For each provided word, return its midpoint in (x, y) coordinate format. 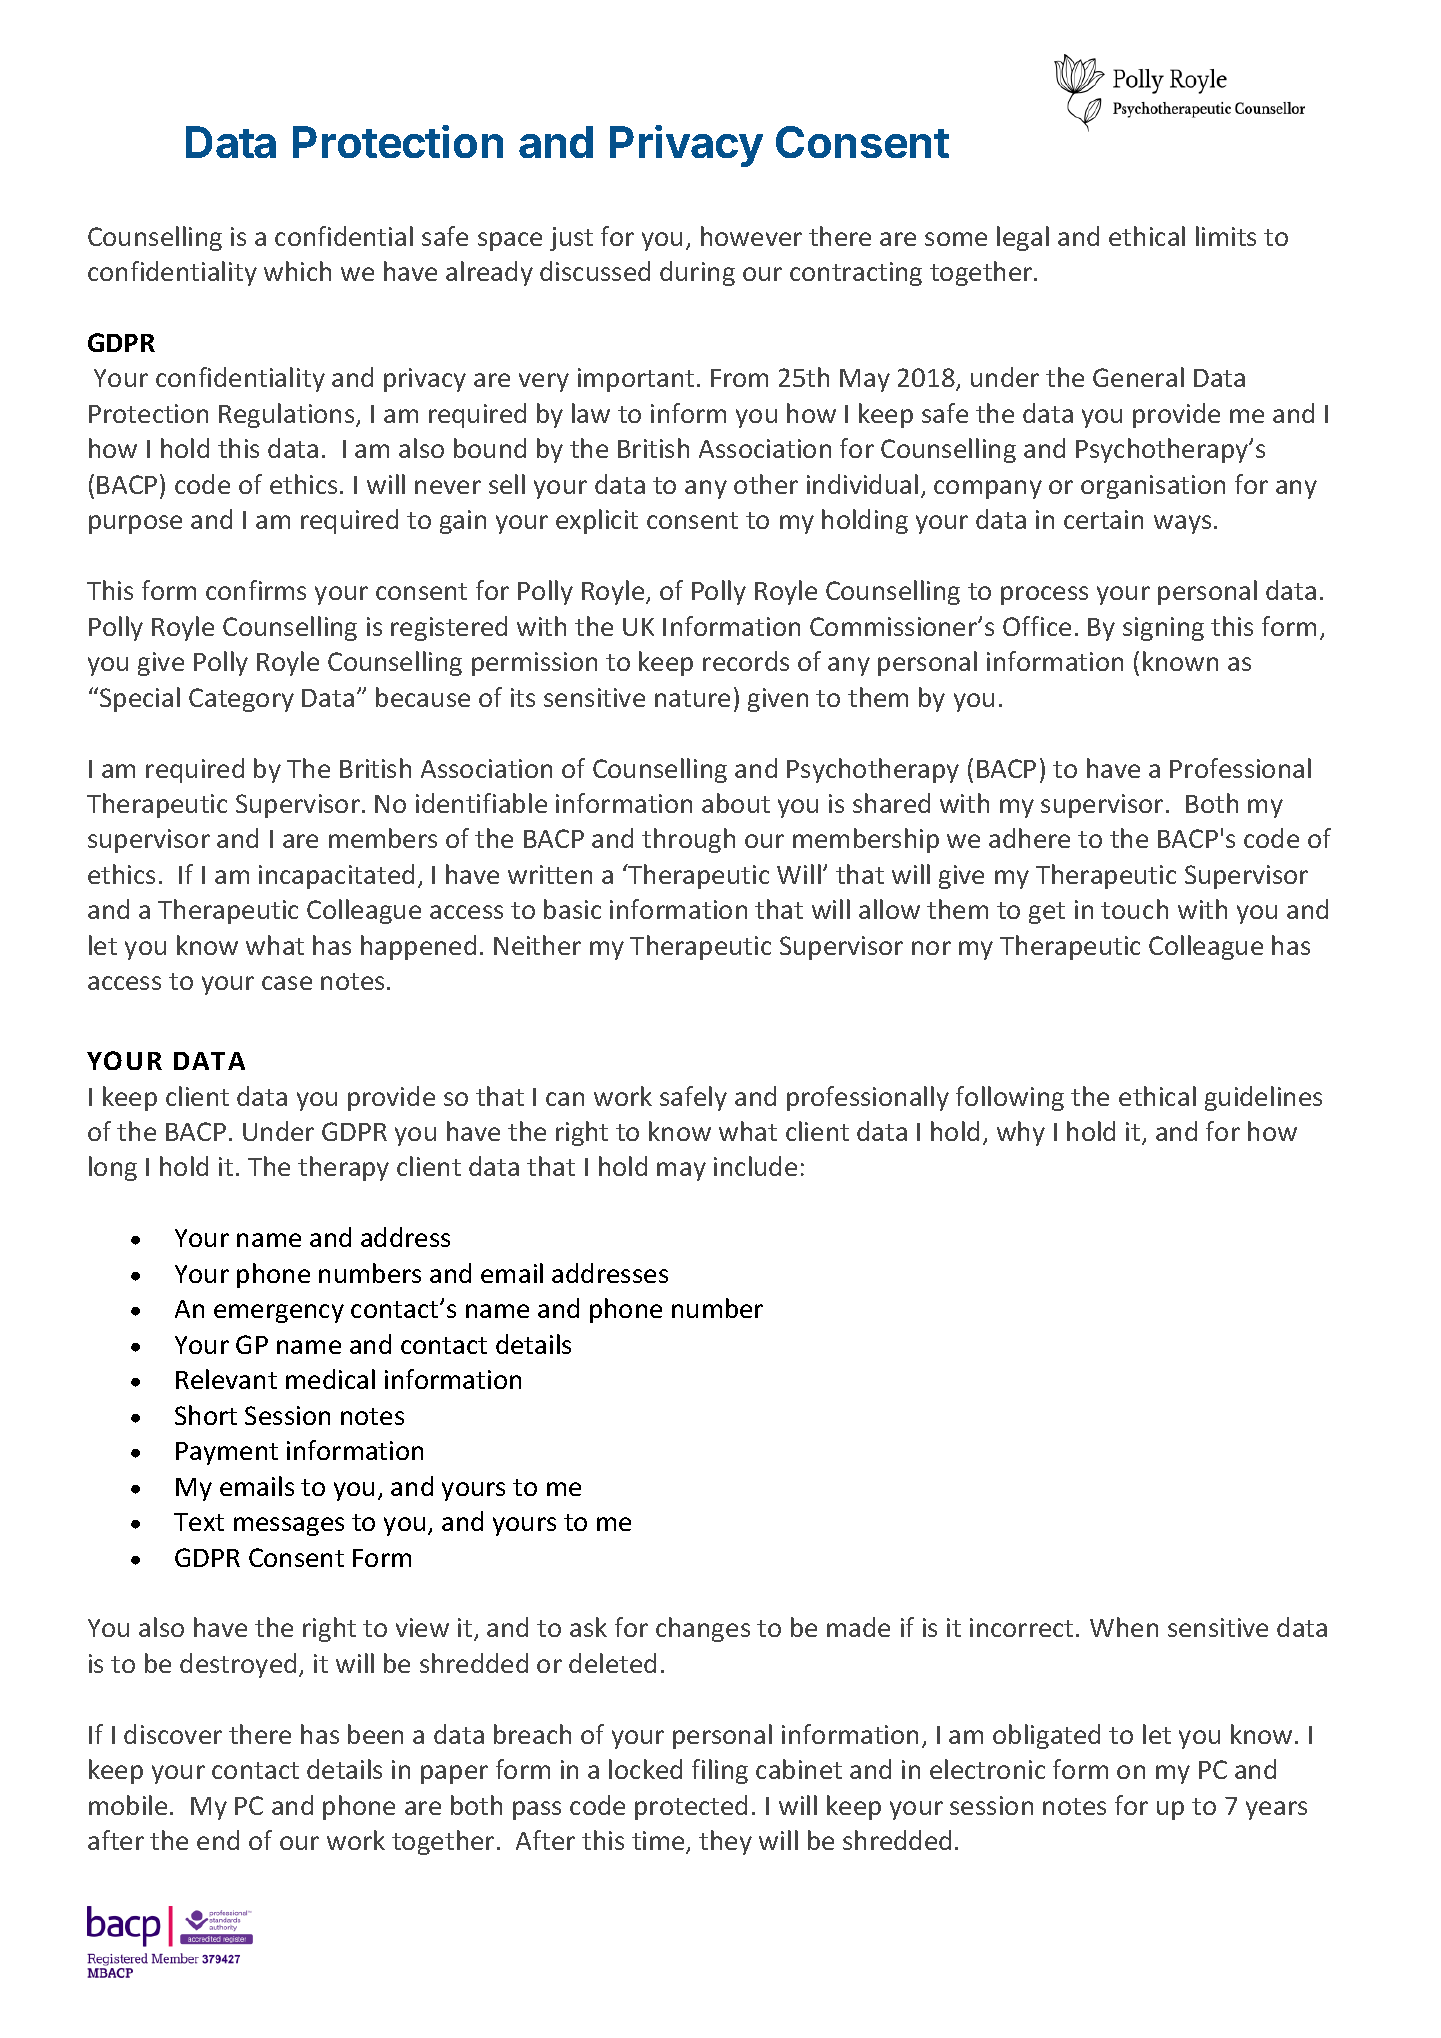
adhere (1029, 838)
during (697, 273)
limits (1226, 236)
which (297, 271)
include (755, 1166)
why (1021, 1133)
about (736, 803)
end (218, 1840)
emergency (279, 1313)
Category (241, 700)
